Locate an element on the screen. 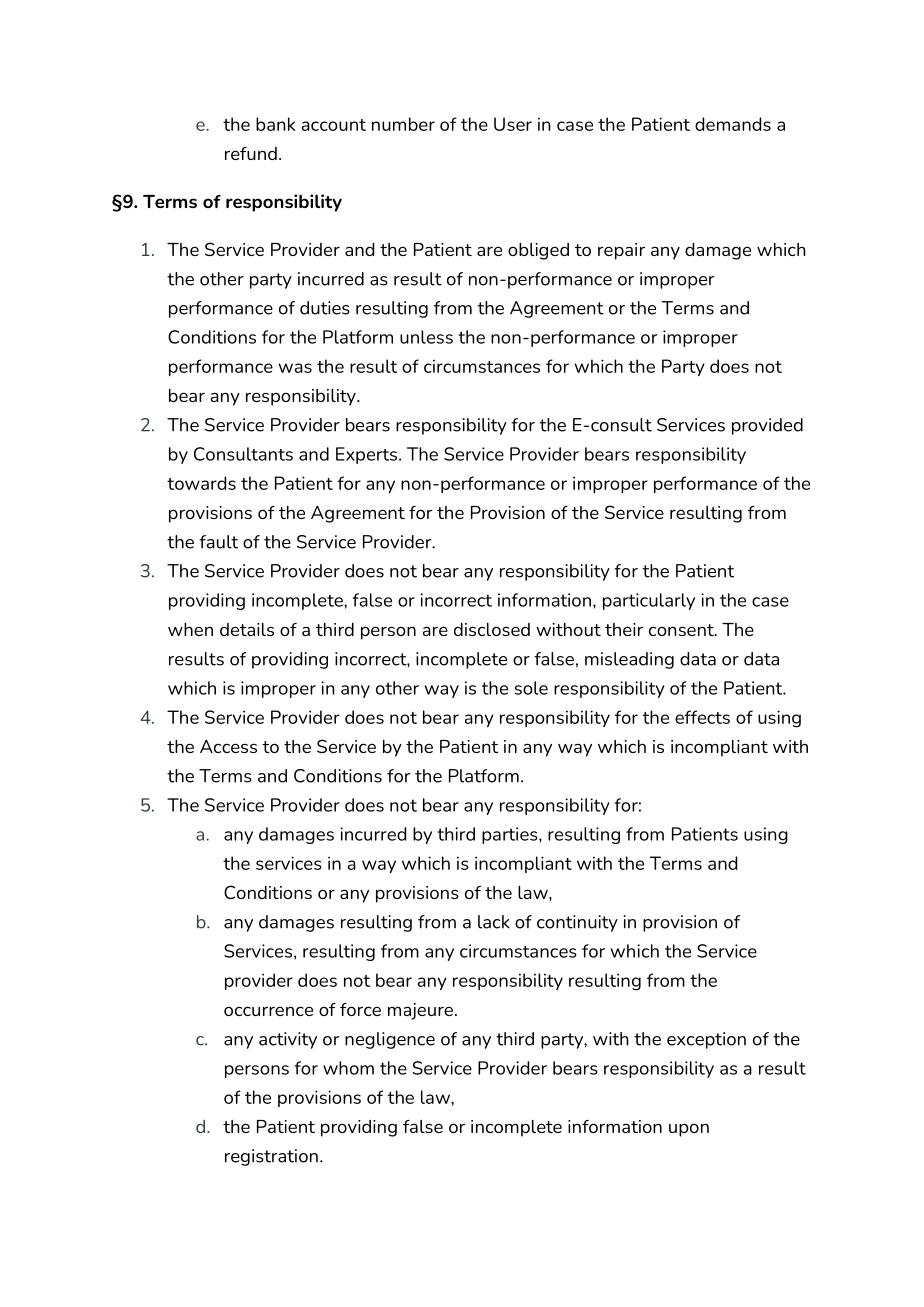  User is located at coordinates (513, 124).
